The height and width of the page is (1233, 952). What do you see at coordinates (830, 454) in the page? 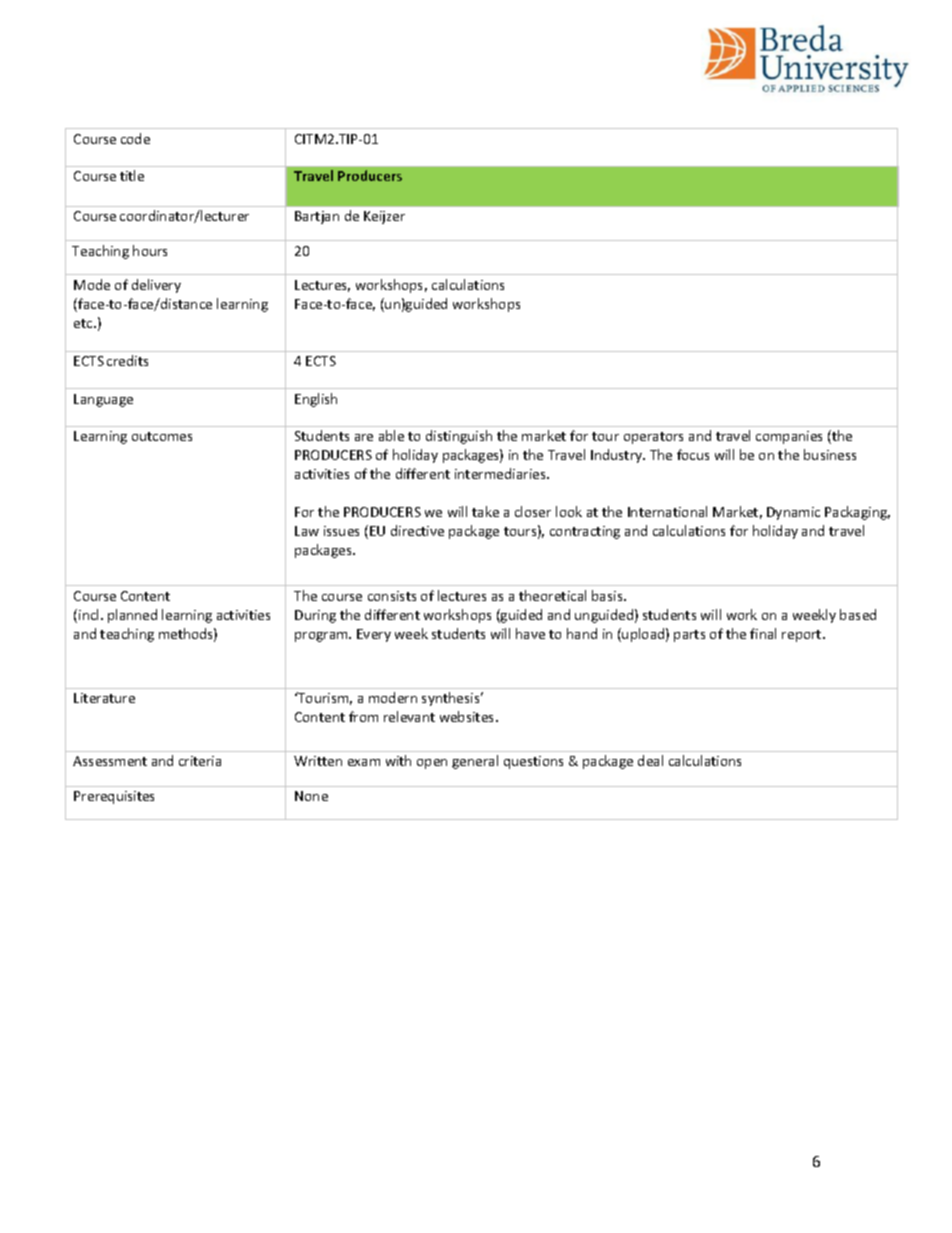
I see `business` at bounding box center [830, 454].
